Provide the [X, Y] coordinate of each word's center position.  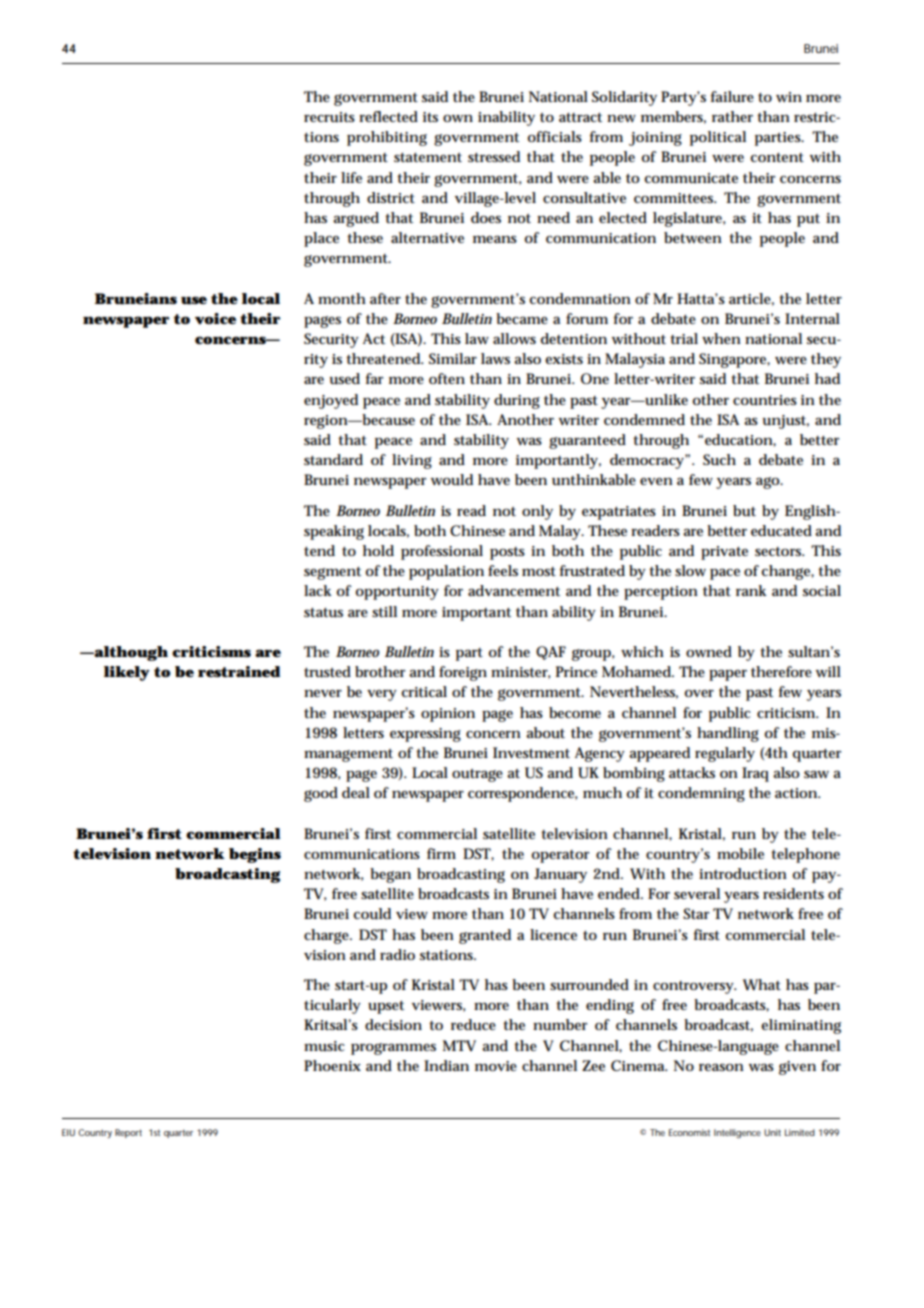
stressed [494, 156]
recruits [329, 117]
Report [128, 1133]
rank [751, 590]
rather [732, 116]
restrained [239, 671]
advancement [514, 590]
